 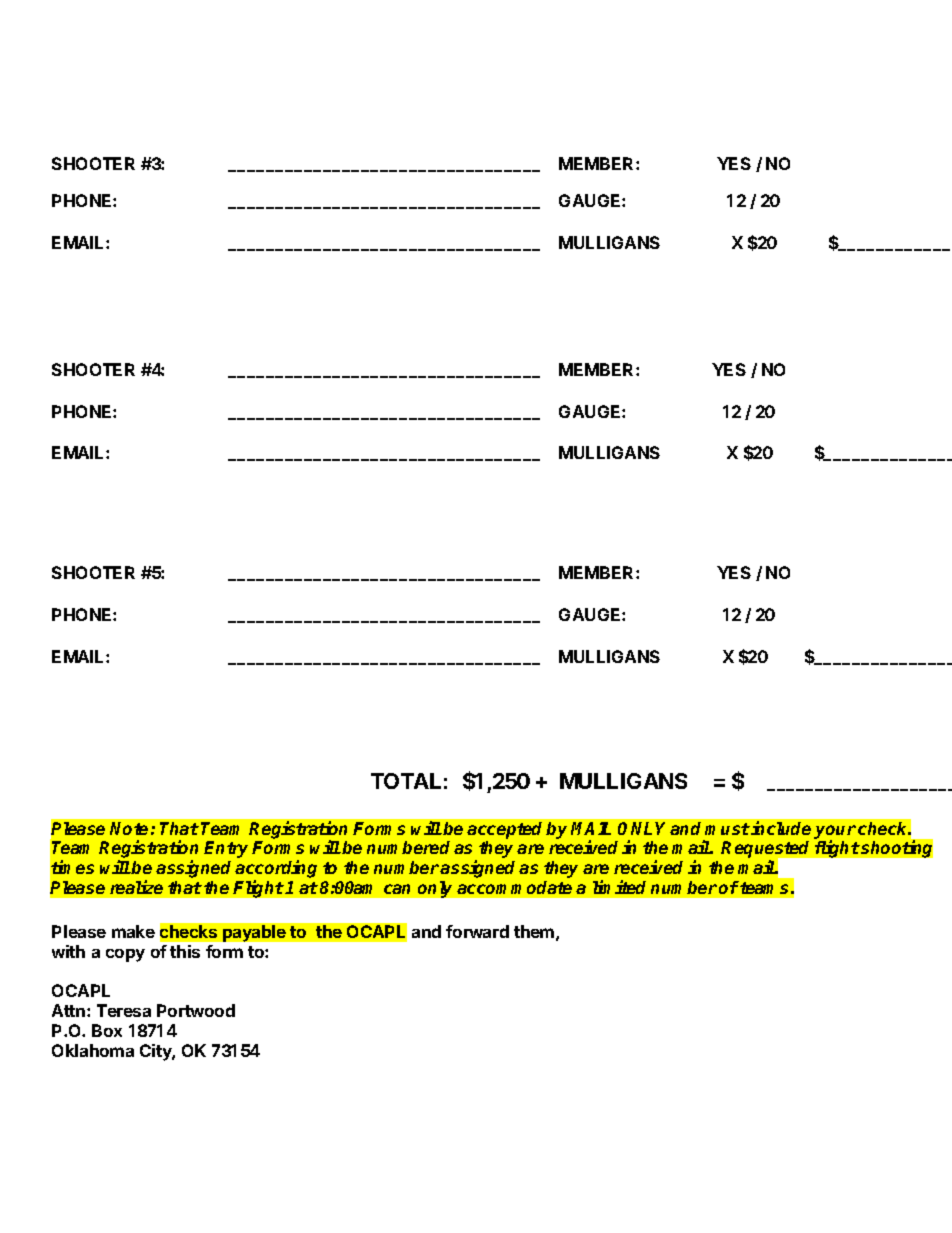 What do you see at coordinates (727, 829) in the document?
I see `must` at bounding box center [727, 829].
